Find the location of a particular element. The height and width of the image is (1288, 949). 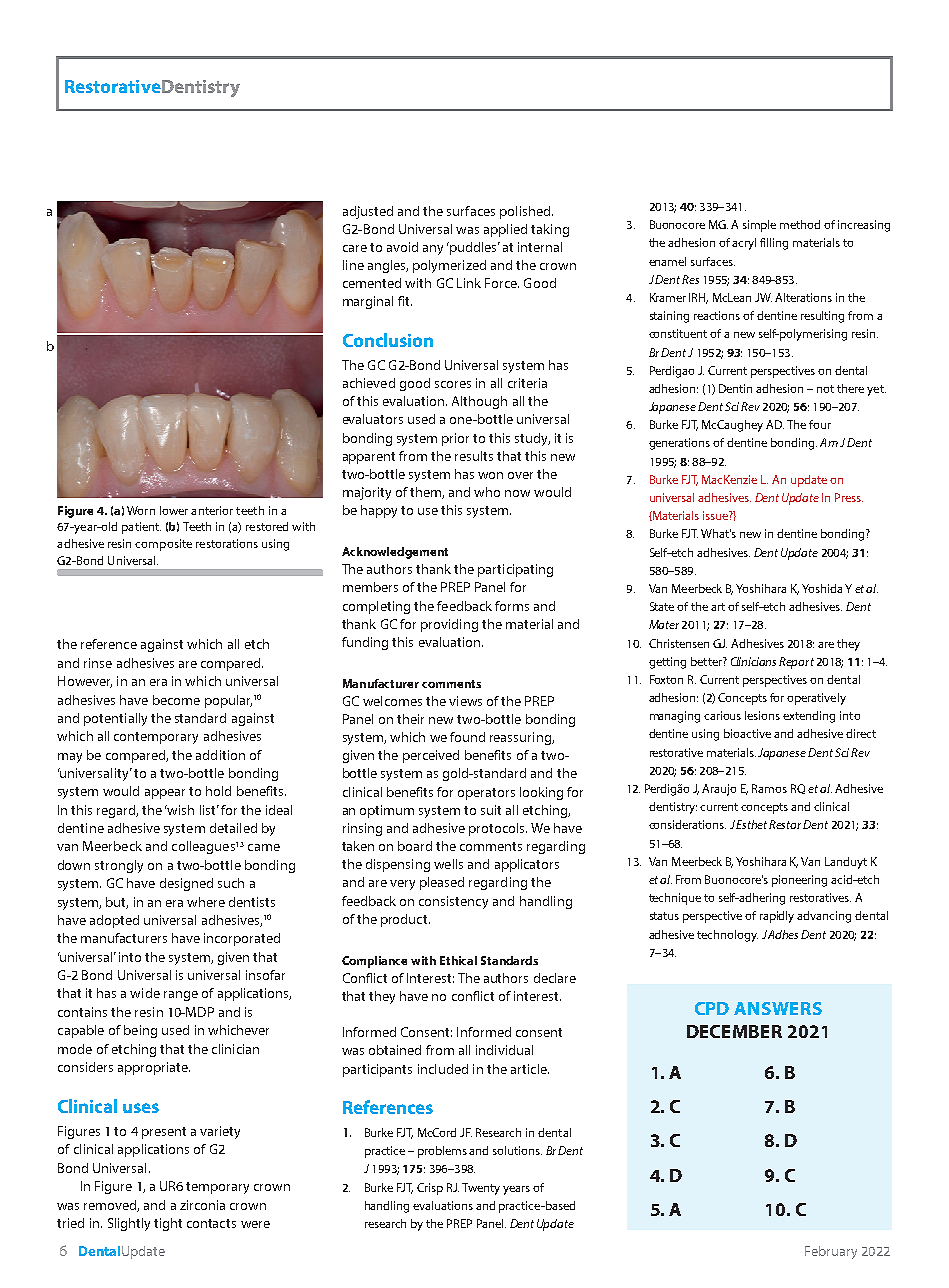

become is located at coordinates (176, 700).
